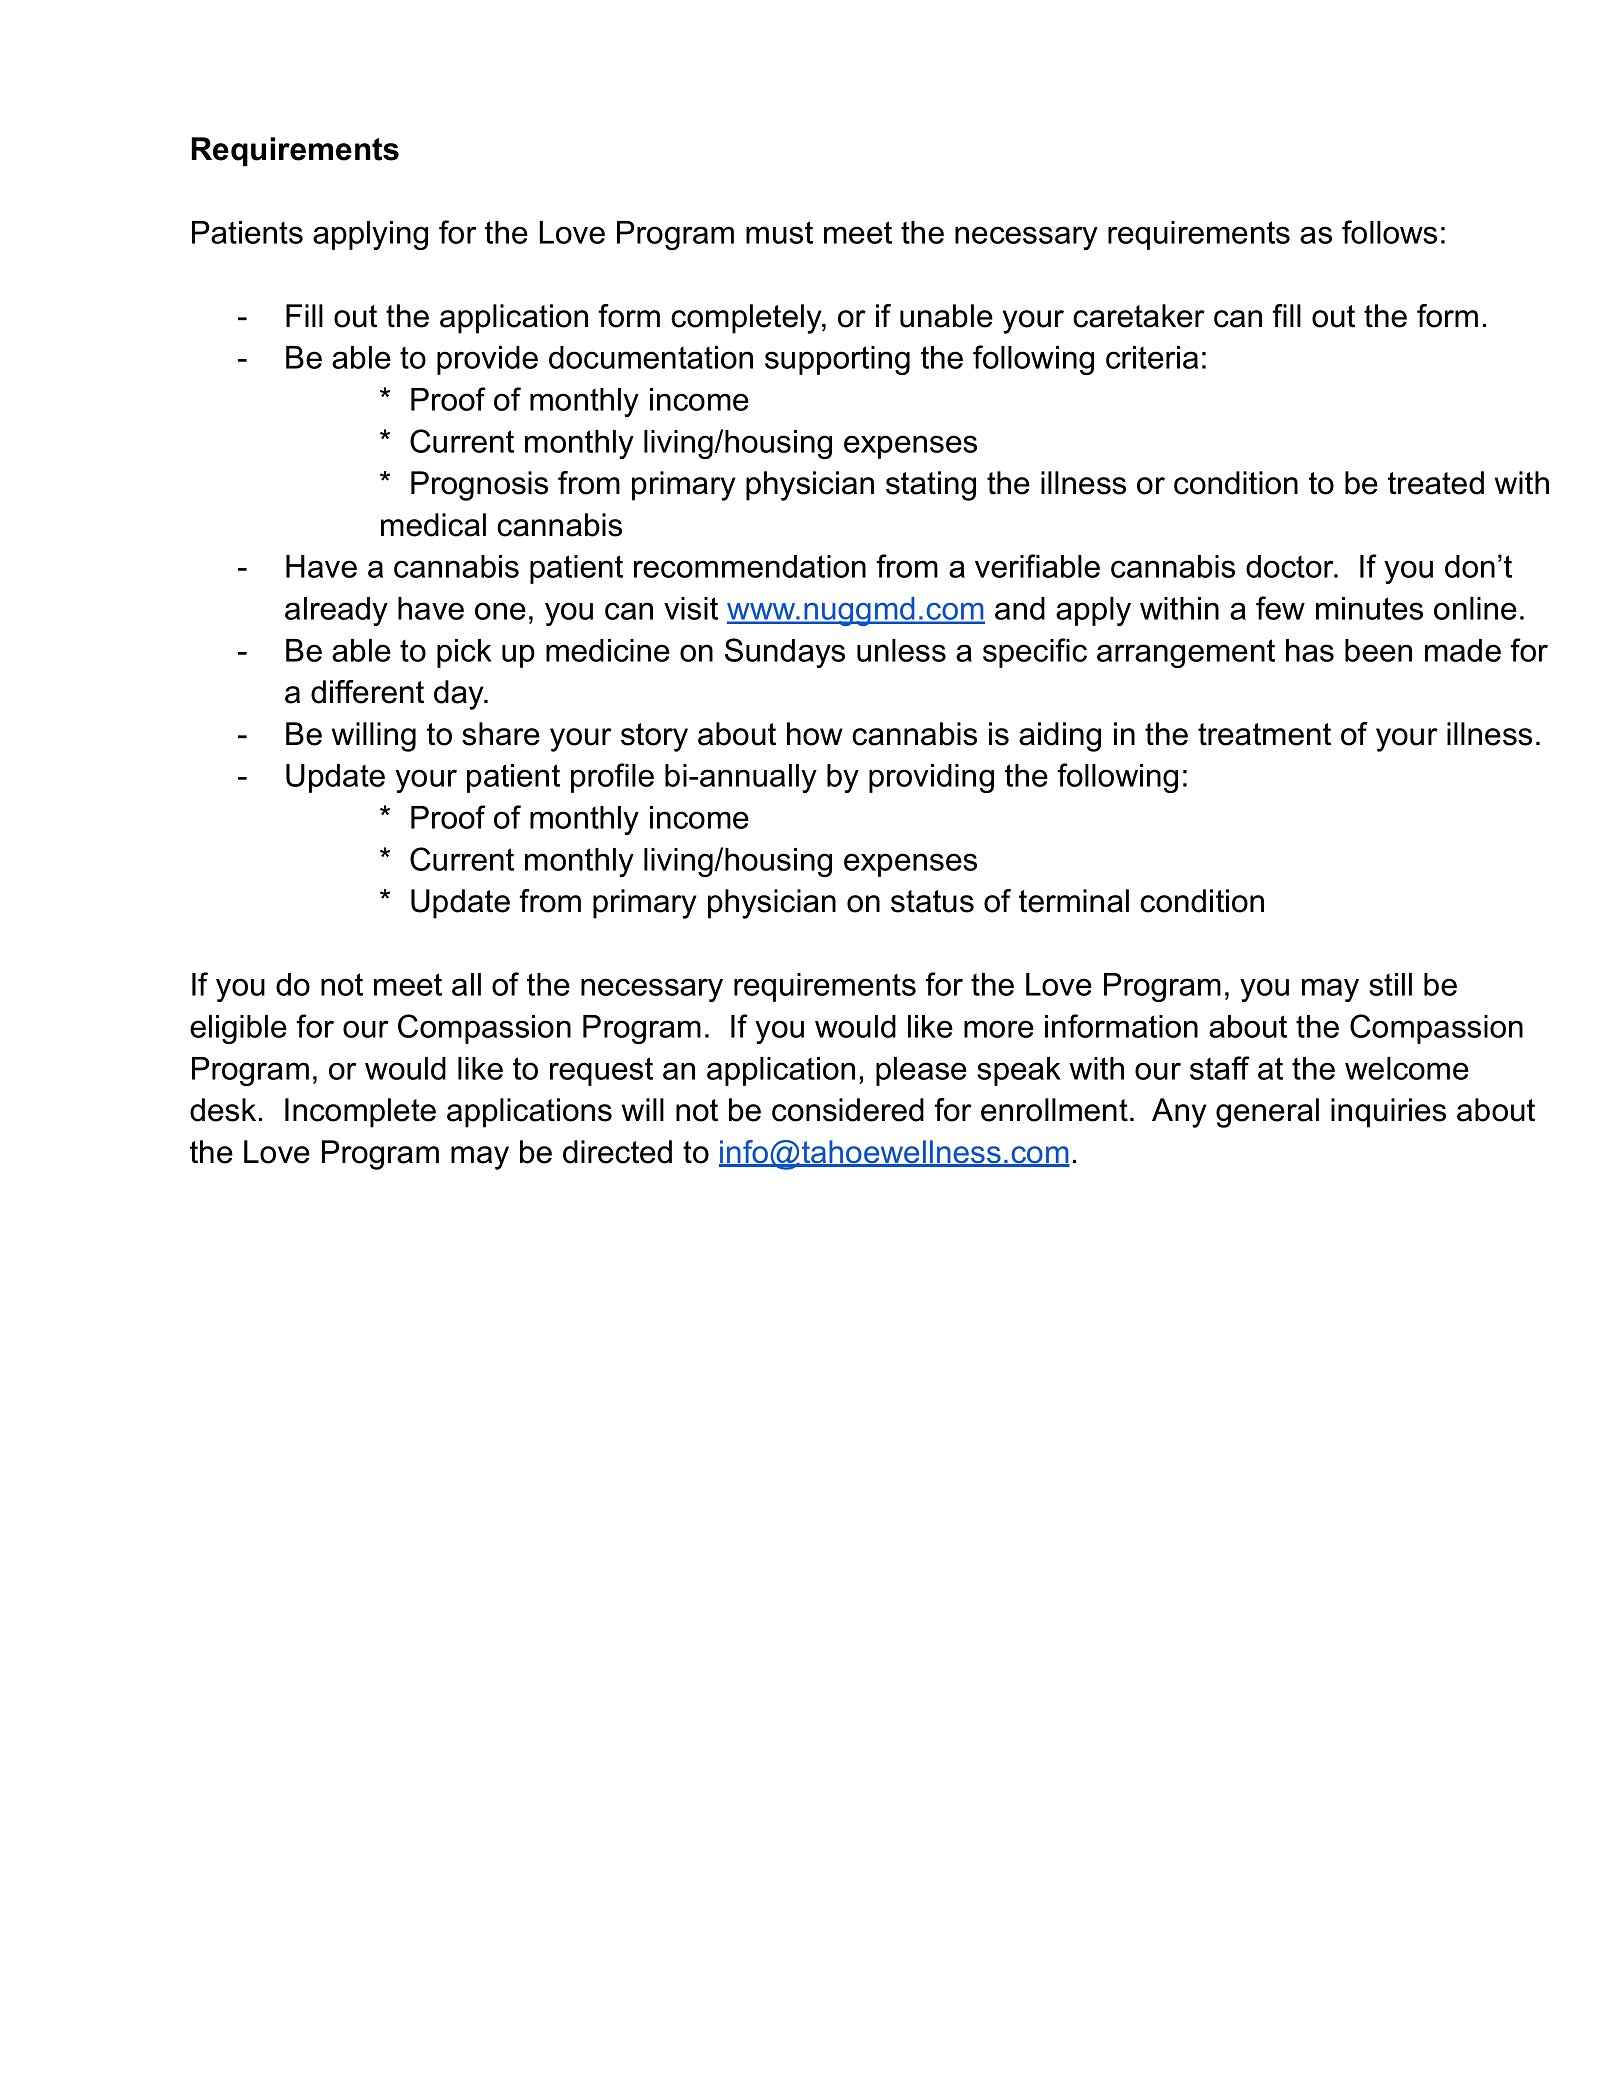  Describe the element at coordinates (487, 360) in the screenshot. I see `provide` at that location.
